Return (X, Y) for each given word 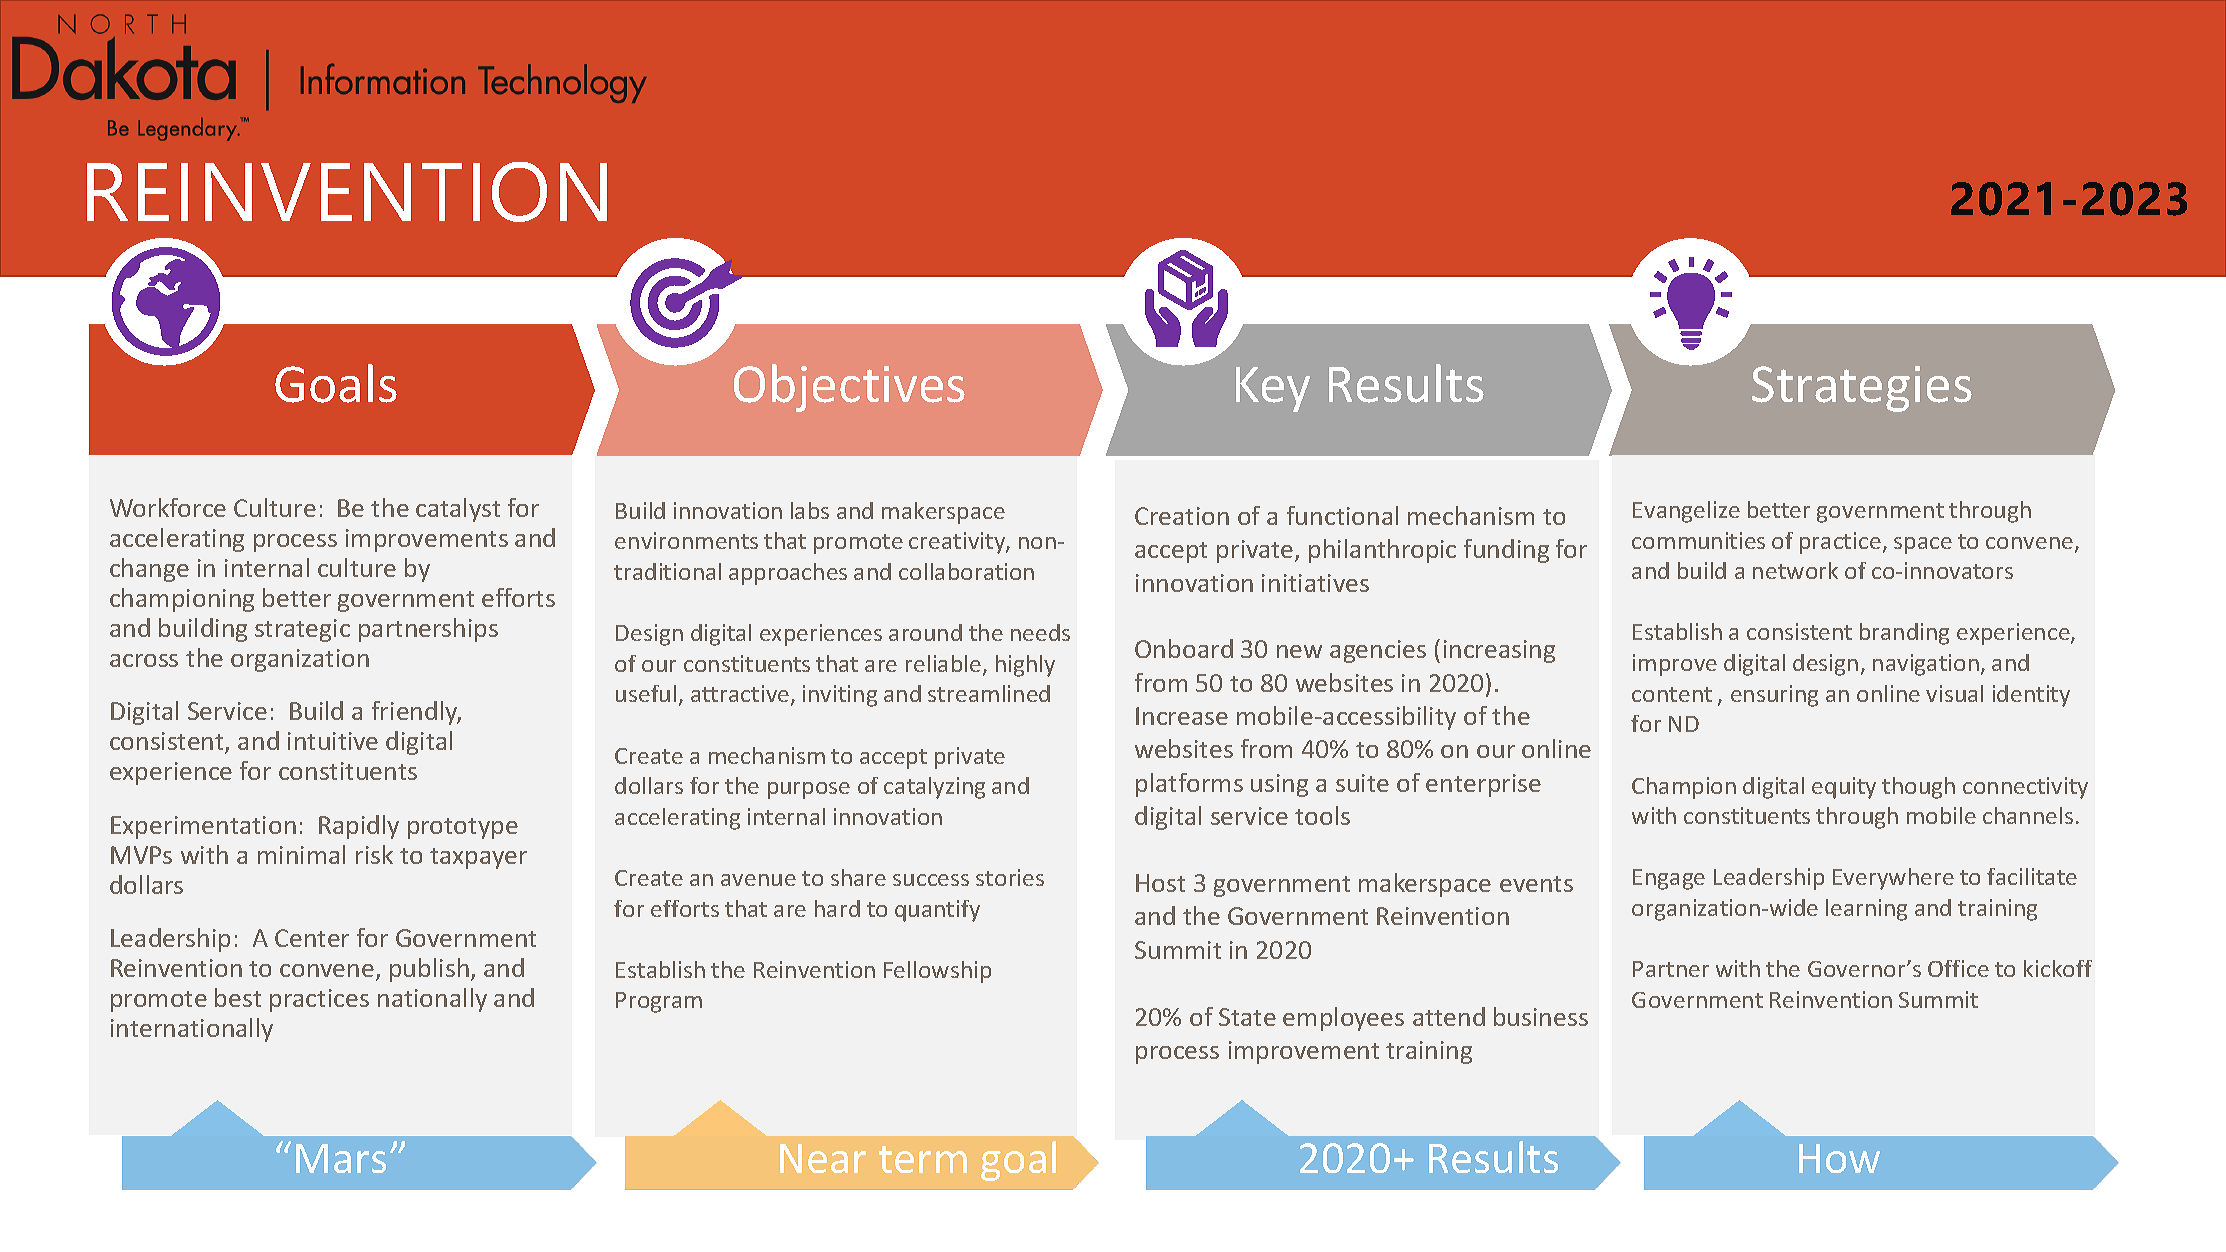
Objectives (849, 388)
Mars (341, 1158)
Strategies (1862, 389)
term (923, 1159)
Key (1273, 389)
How (1839, 1158)
